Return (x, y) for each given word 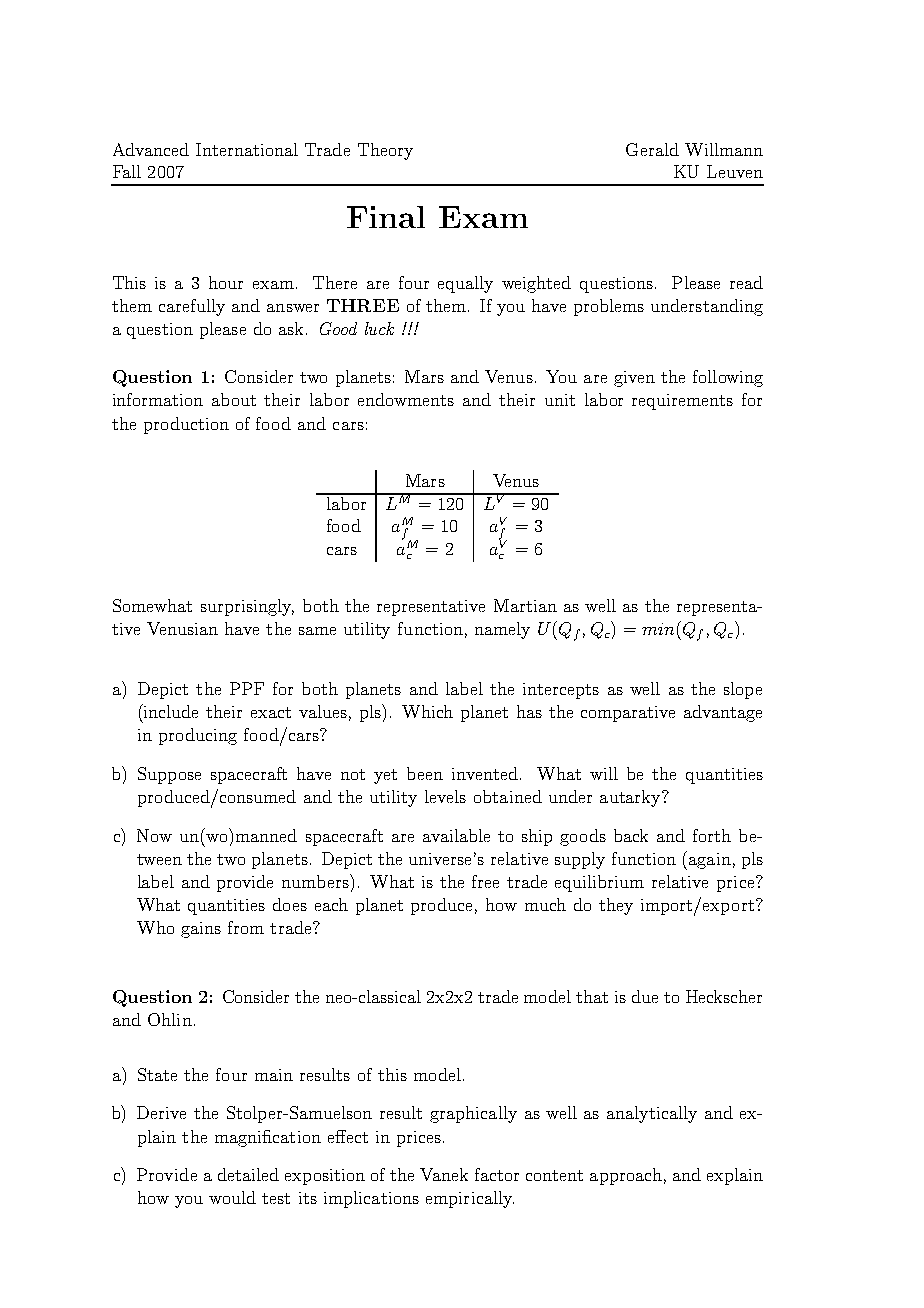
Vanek (444, 1174)
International (247, 149)
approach (626, 1176)
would (232, 1197)
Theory (385, 151)
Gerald (652, 149)
